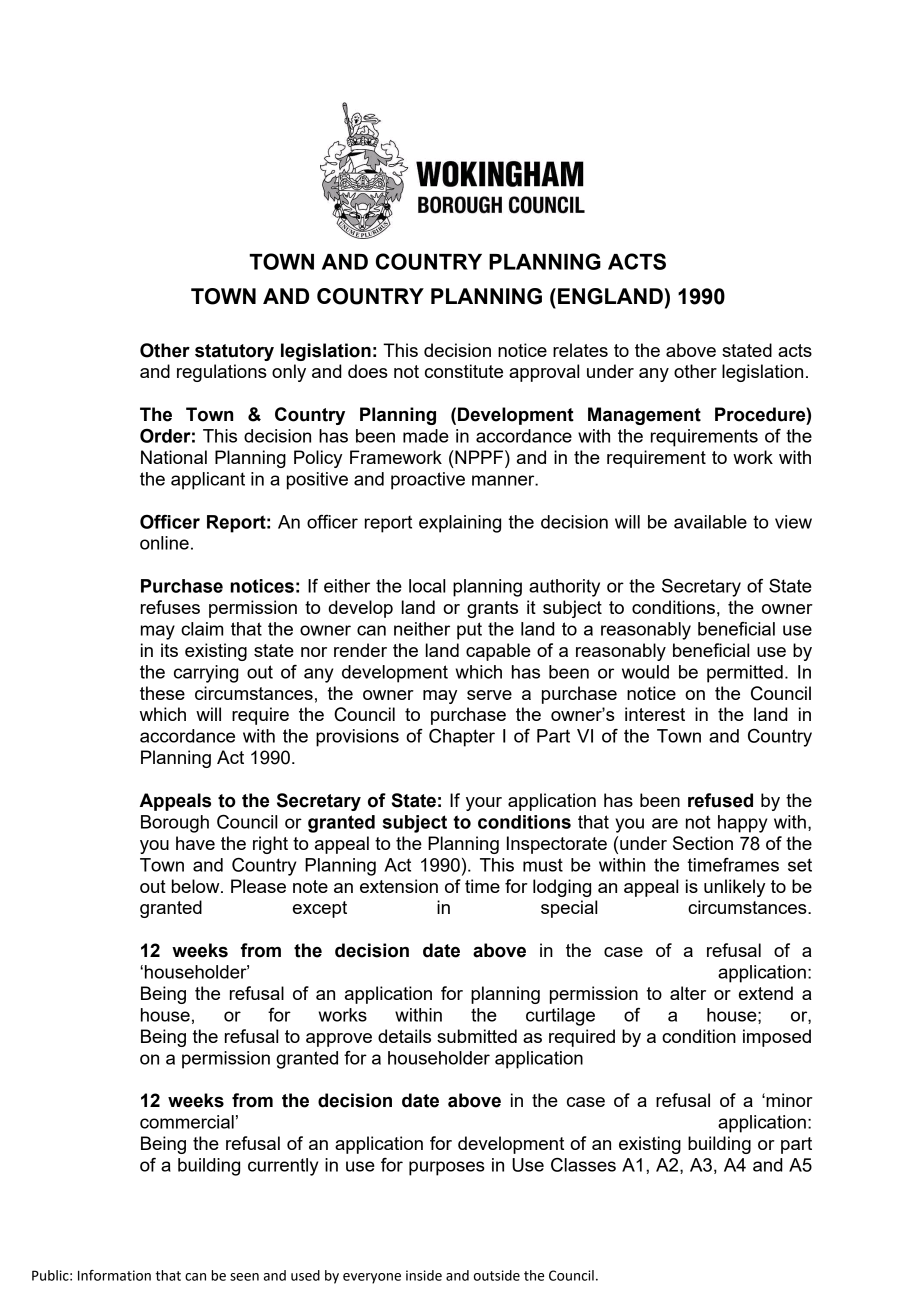  Describe the element at coordinates (244, 1277) in the image. I see `seen` at that location.
